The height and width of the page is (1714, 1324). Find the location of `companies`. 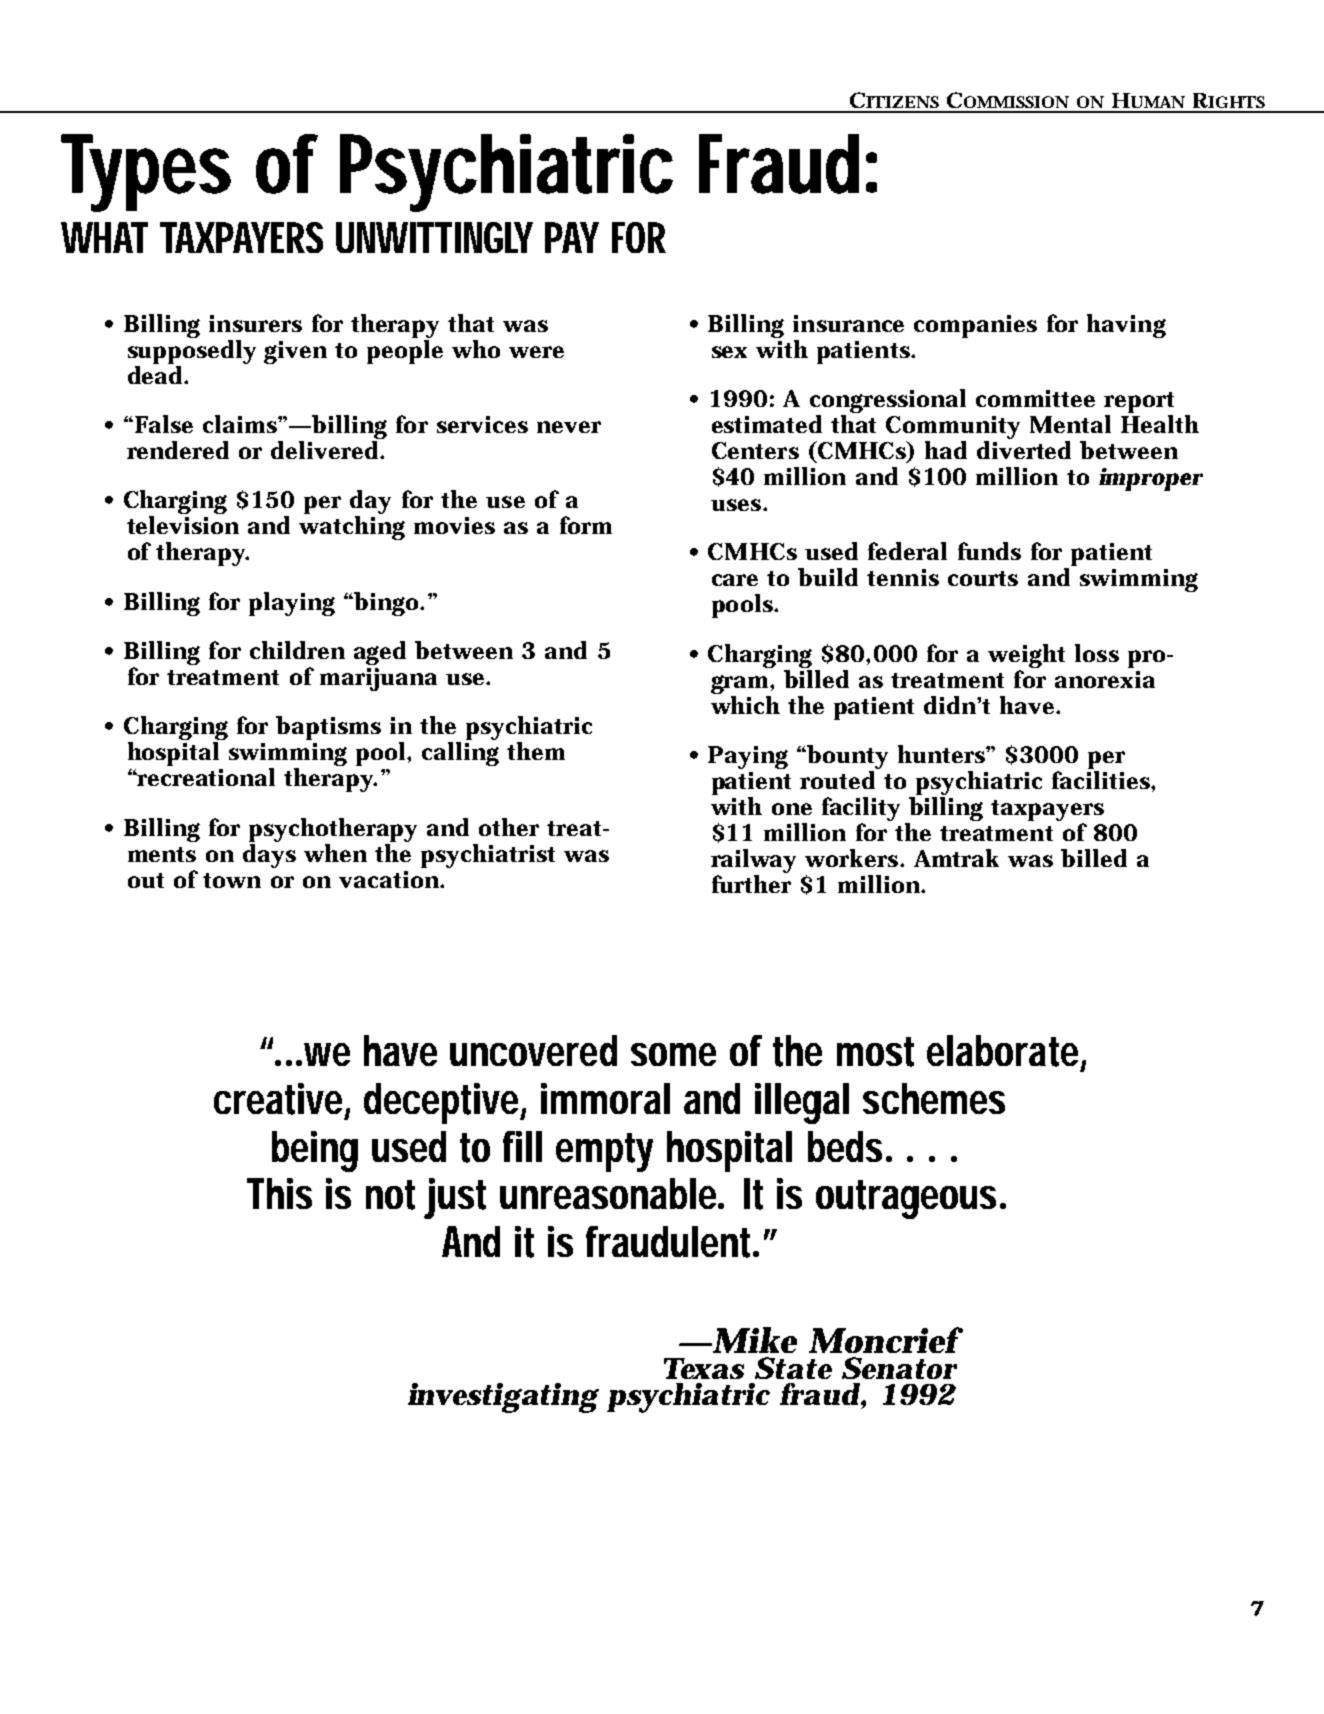

companies is located at coordinates (975, 326).
